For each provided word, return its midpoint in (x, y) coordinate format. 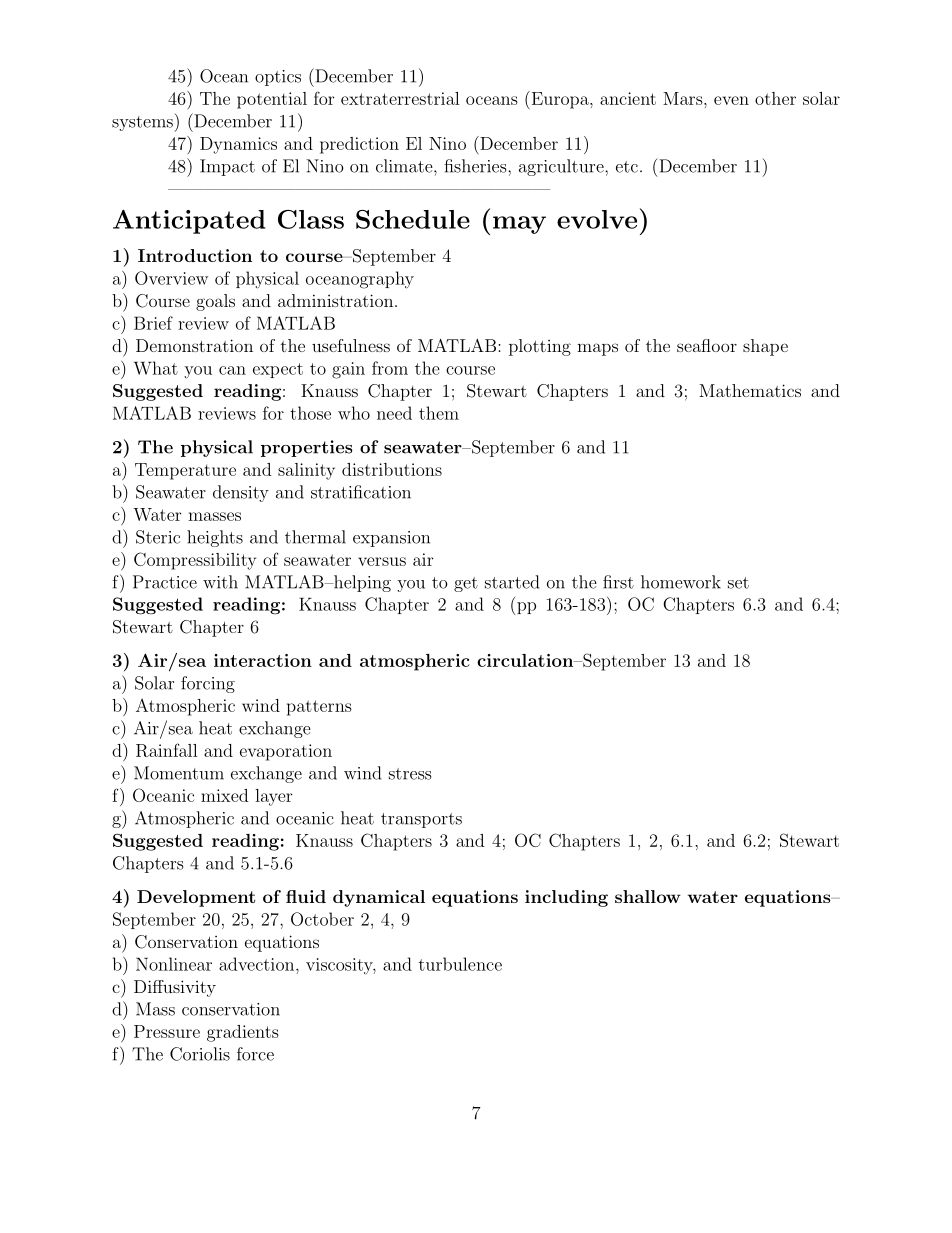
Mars (684, 98)
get (466, 584)
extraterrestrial (400, 98)
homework (681, 582)
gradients (243, 1033)
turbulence (460, 964)
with (220, 582)
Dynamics (238, 145)
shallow (648, 896)
